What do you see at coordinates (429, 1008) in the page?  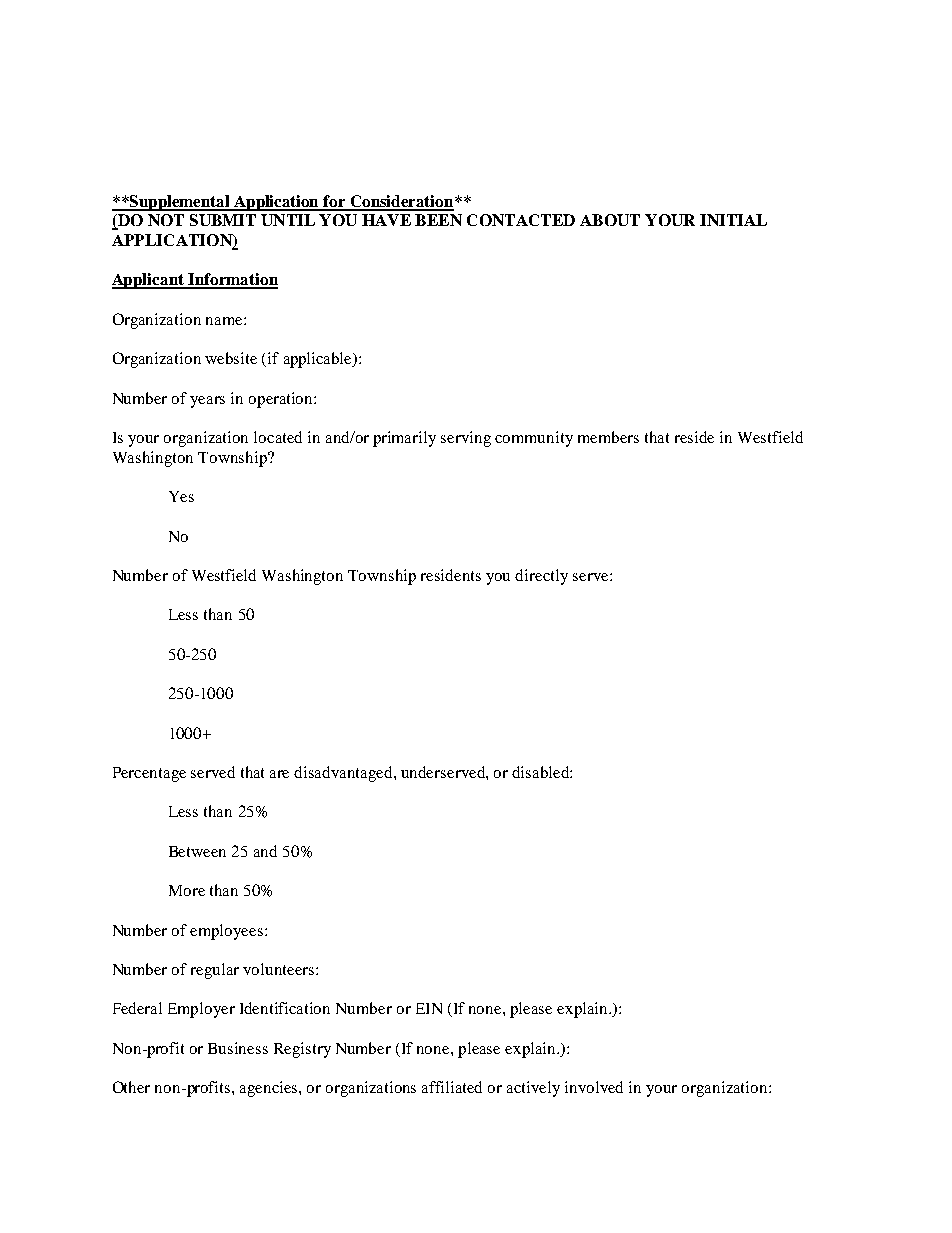 I see `EIN` at bounding box center [429, 1008].
